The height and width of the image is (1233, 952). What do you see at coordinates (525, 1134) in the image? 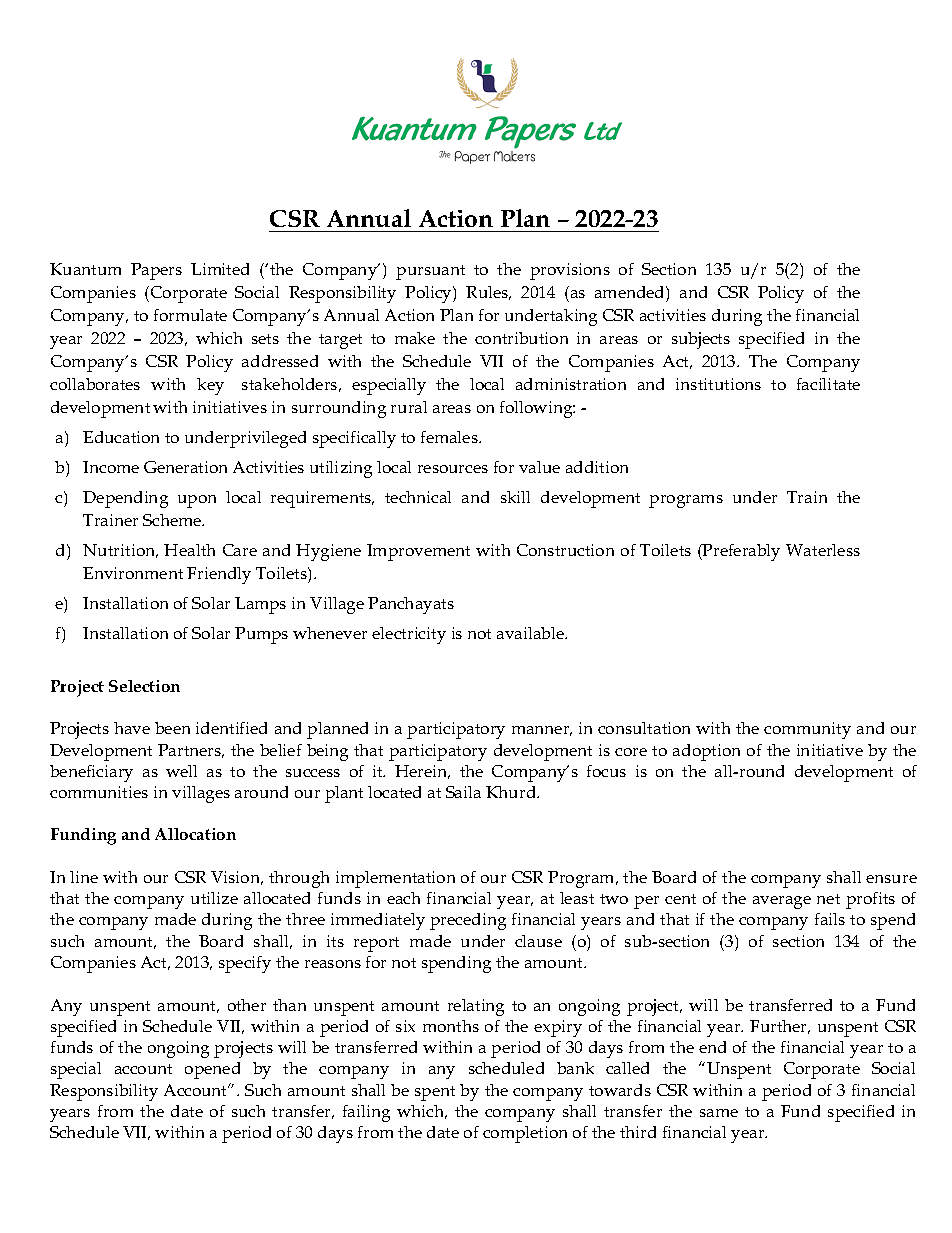
I see `completion` at bounding box center [525, 1134].
